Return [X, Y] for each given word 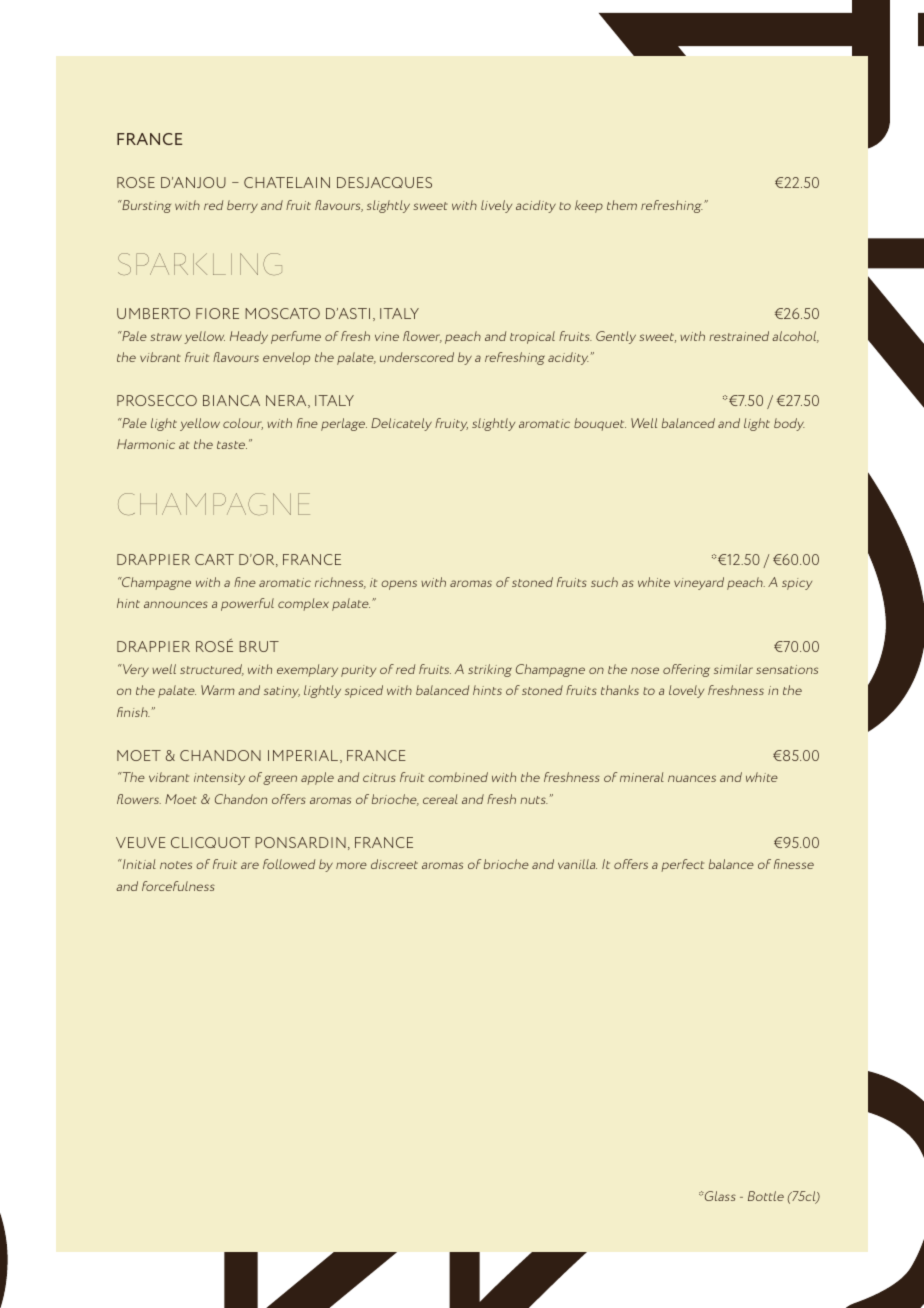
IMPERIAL [303, 755]
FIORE [217, 313]
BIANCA [231, 400]
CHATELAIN [287, 182]
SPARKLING [200, 264]
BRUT [259, 646]
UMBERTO [153, 313]
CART [214, 559]
